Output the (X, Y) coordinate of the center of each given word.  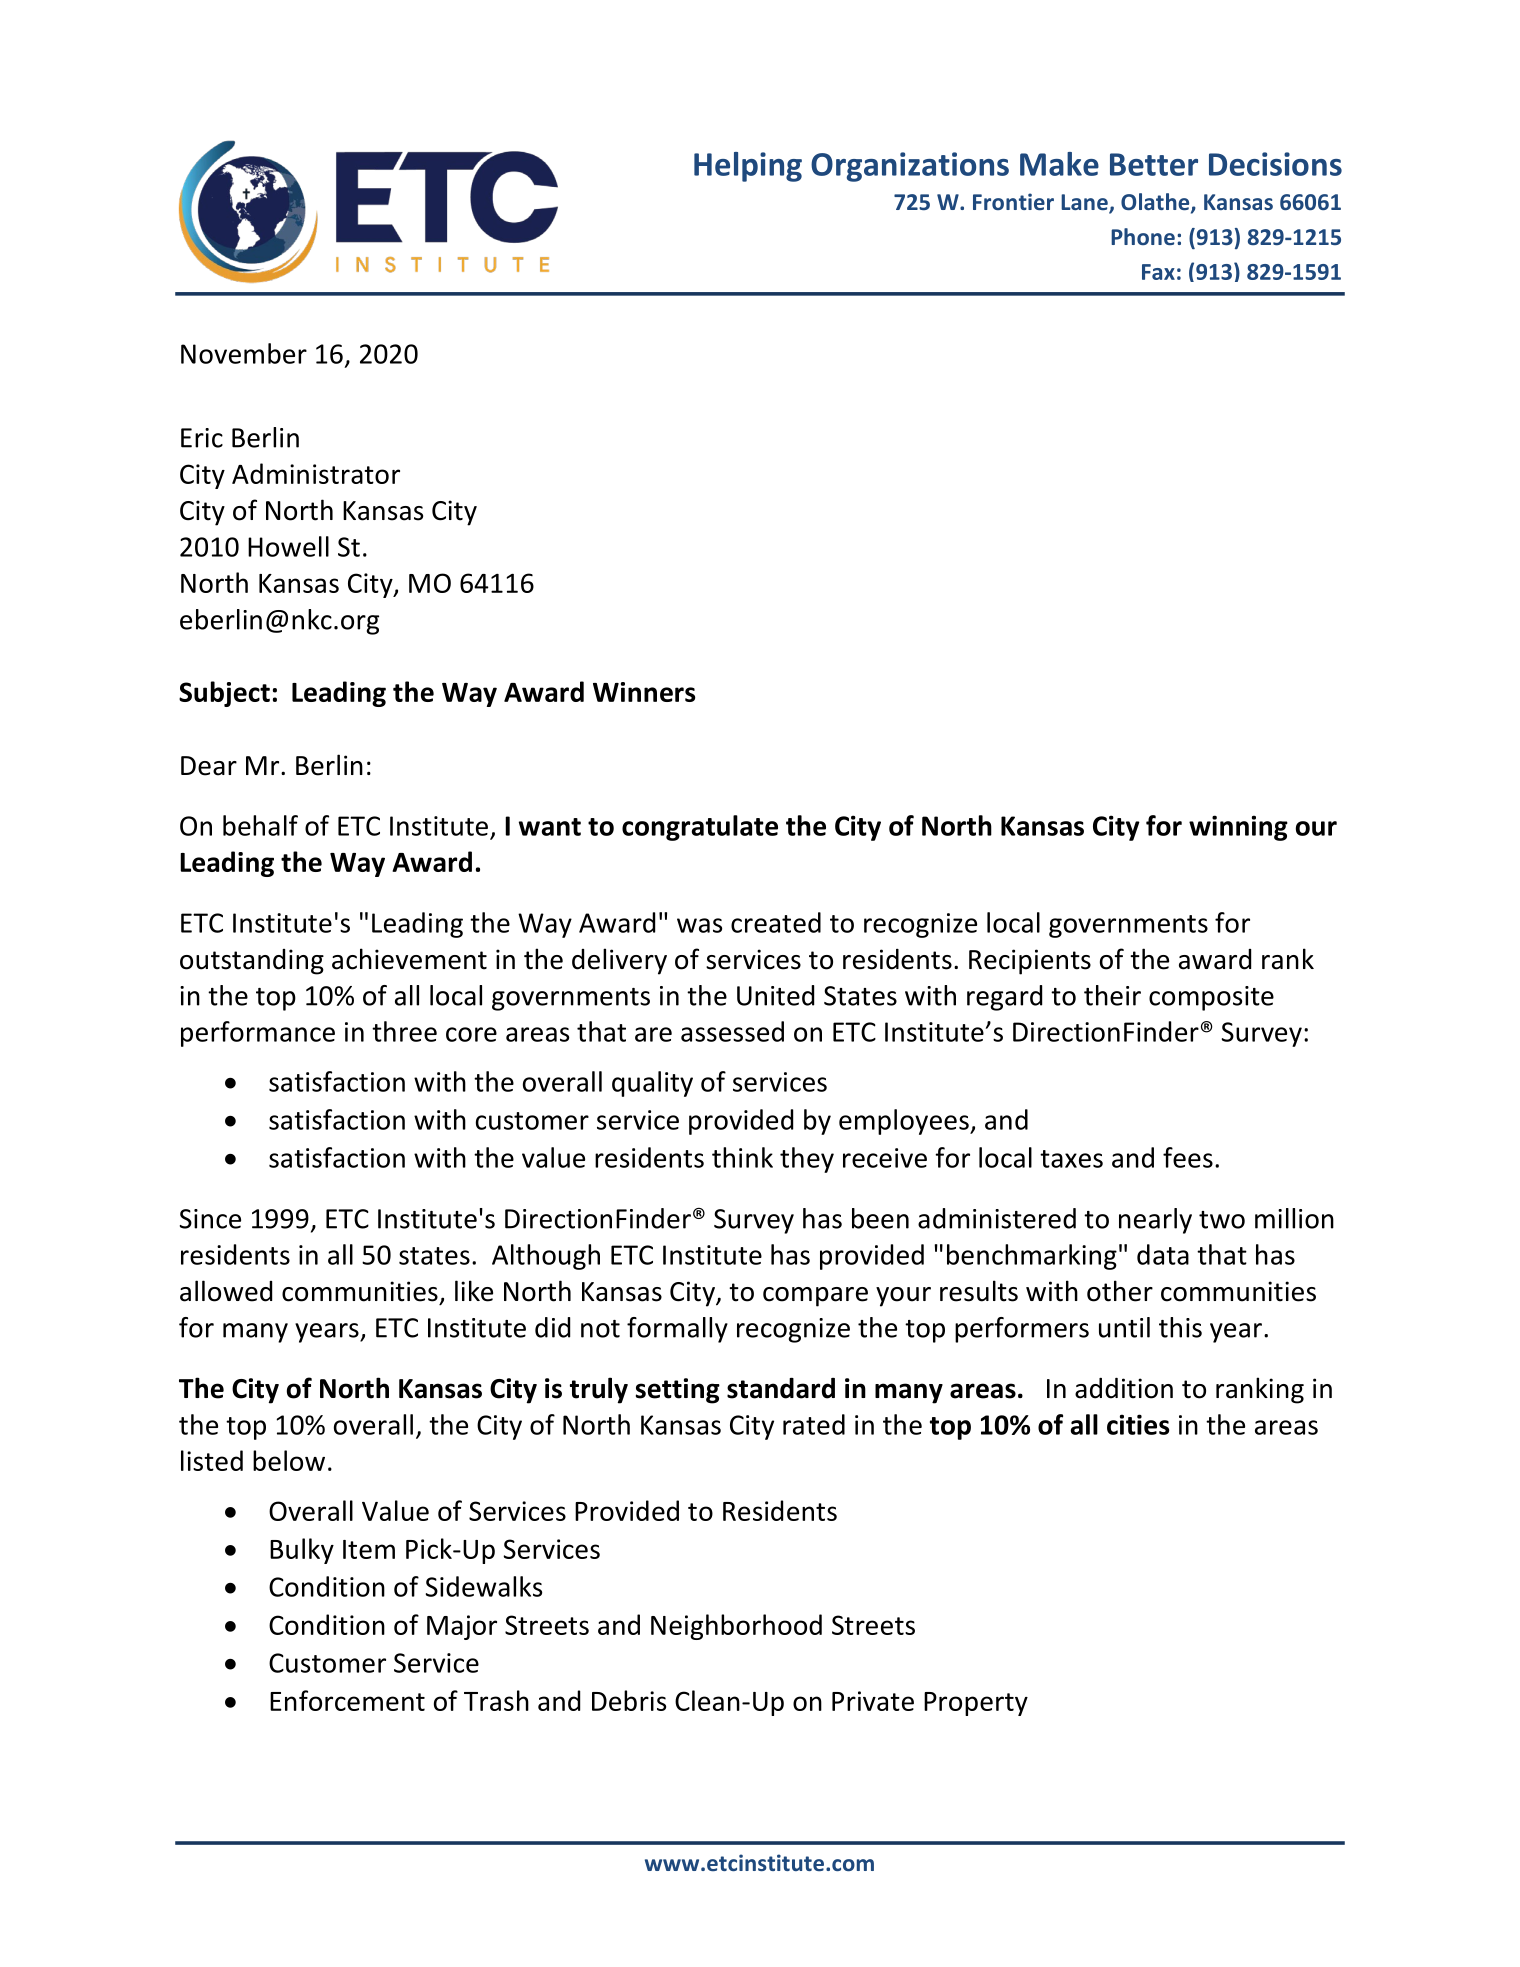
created (776, 922)
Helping (748, 167)
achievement (409, 959)
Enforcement (347, 1700)
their (1112, 995)
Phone (1143, 236)
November (244, 353)
